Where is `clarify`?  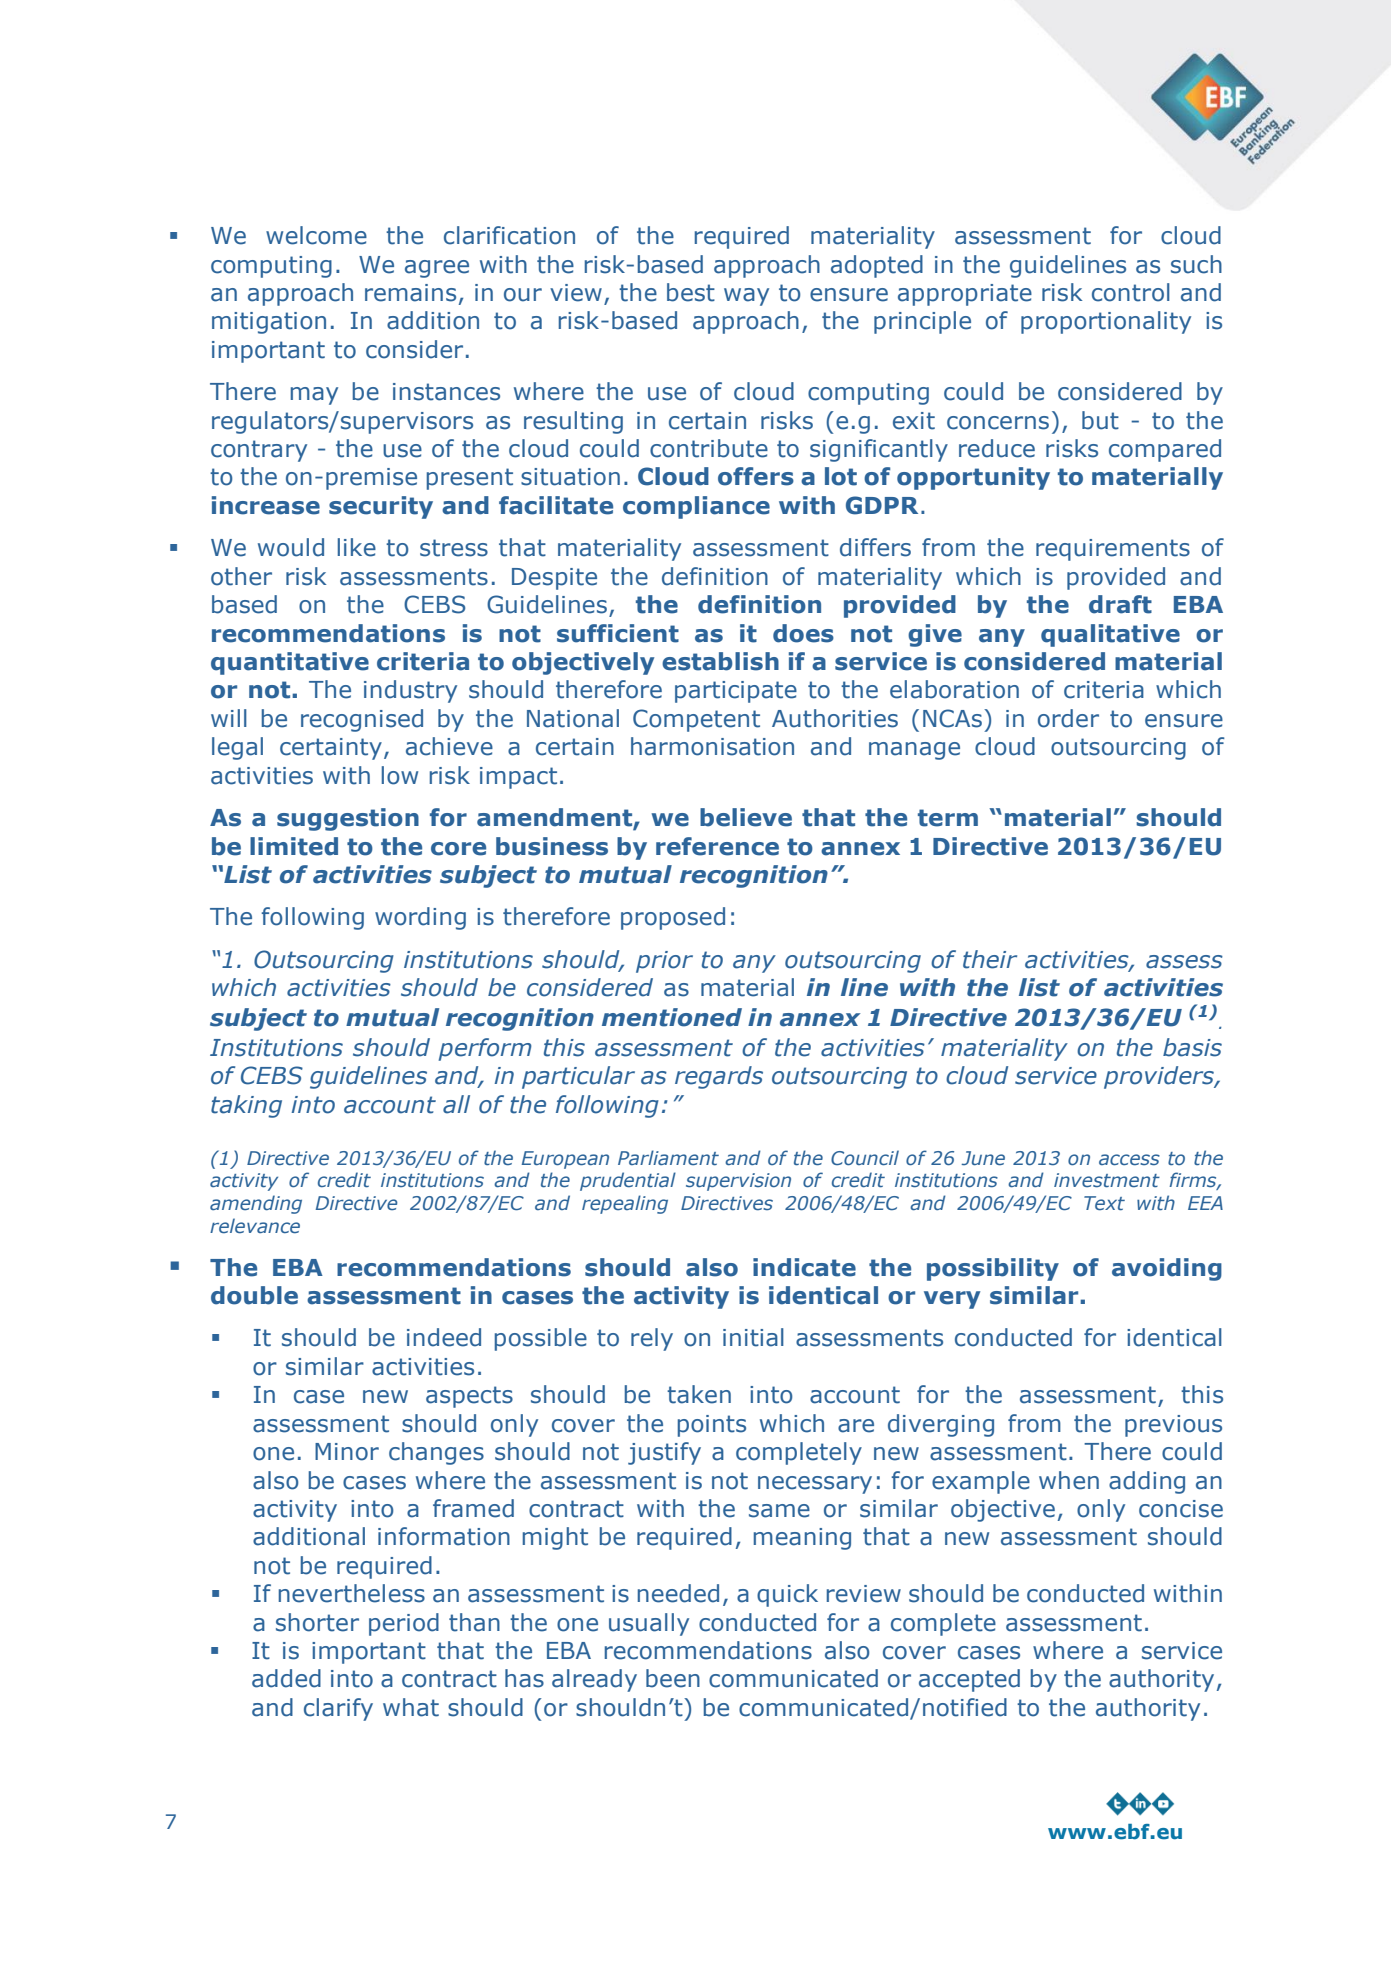 clarify is located at coordinates (338, 1709).
